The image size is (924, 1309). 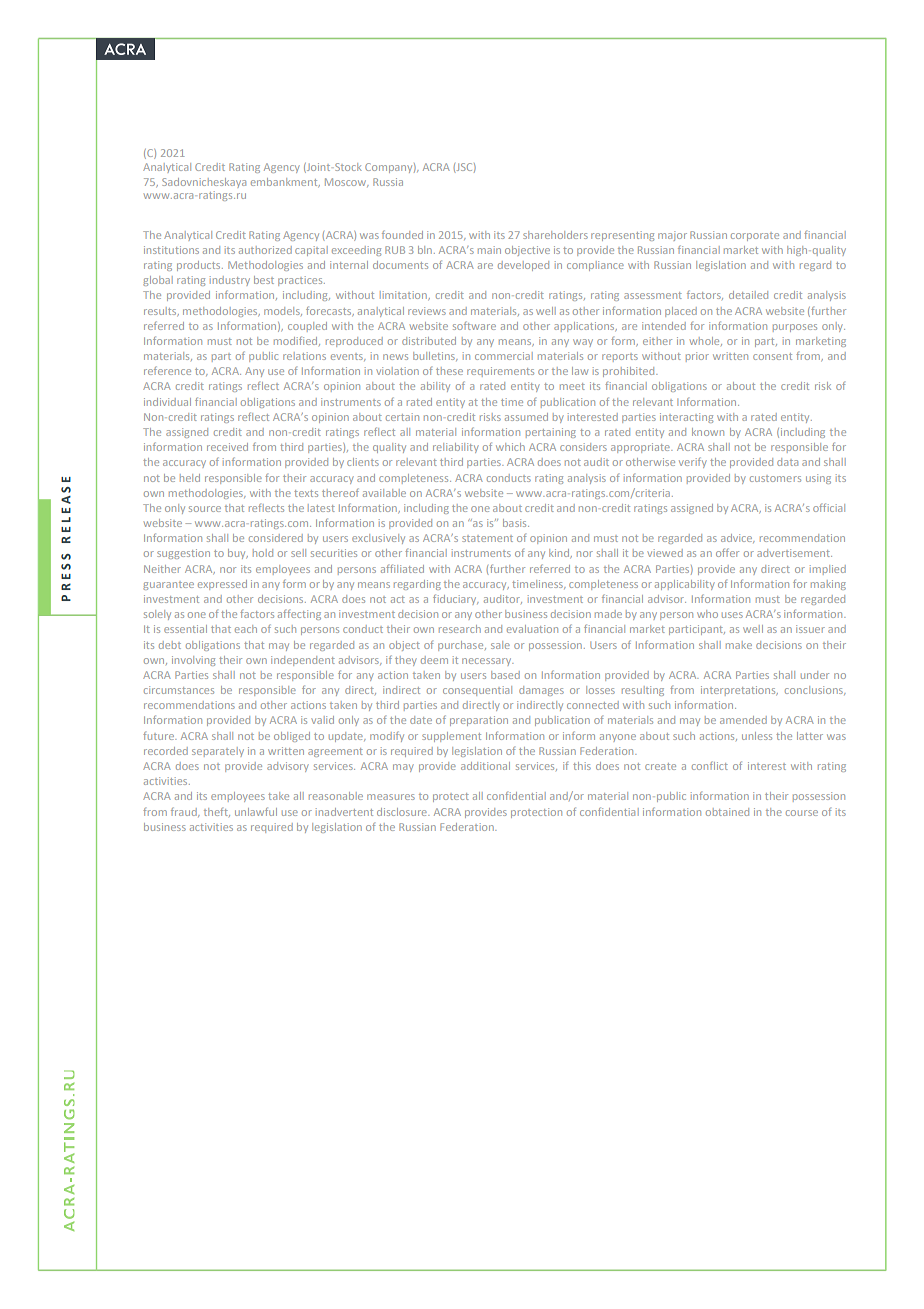 I want to click on corporate, so click(x=755, y=237).
